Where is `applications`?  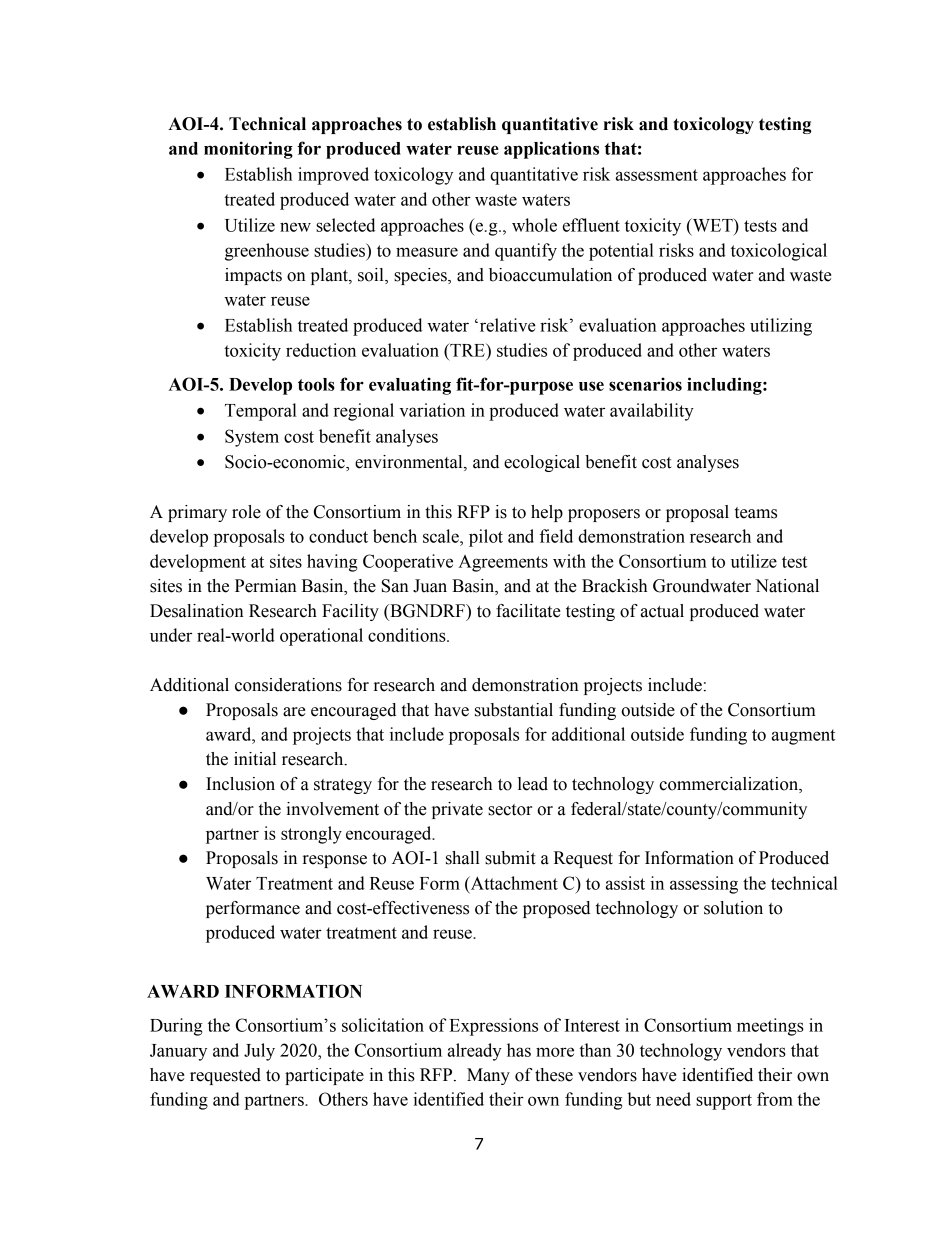 applications is located at coordinates (551, 150).
